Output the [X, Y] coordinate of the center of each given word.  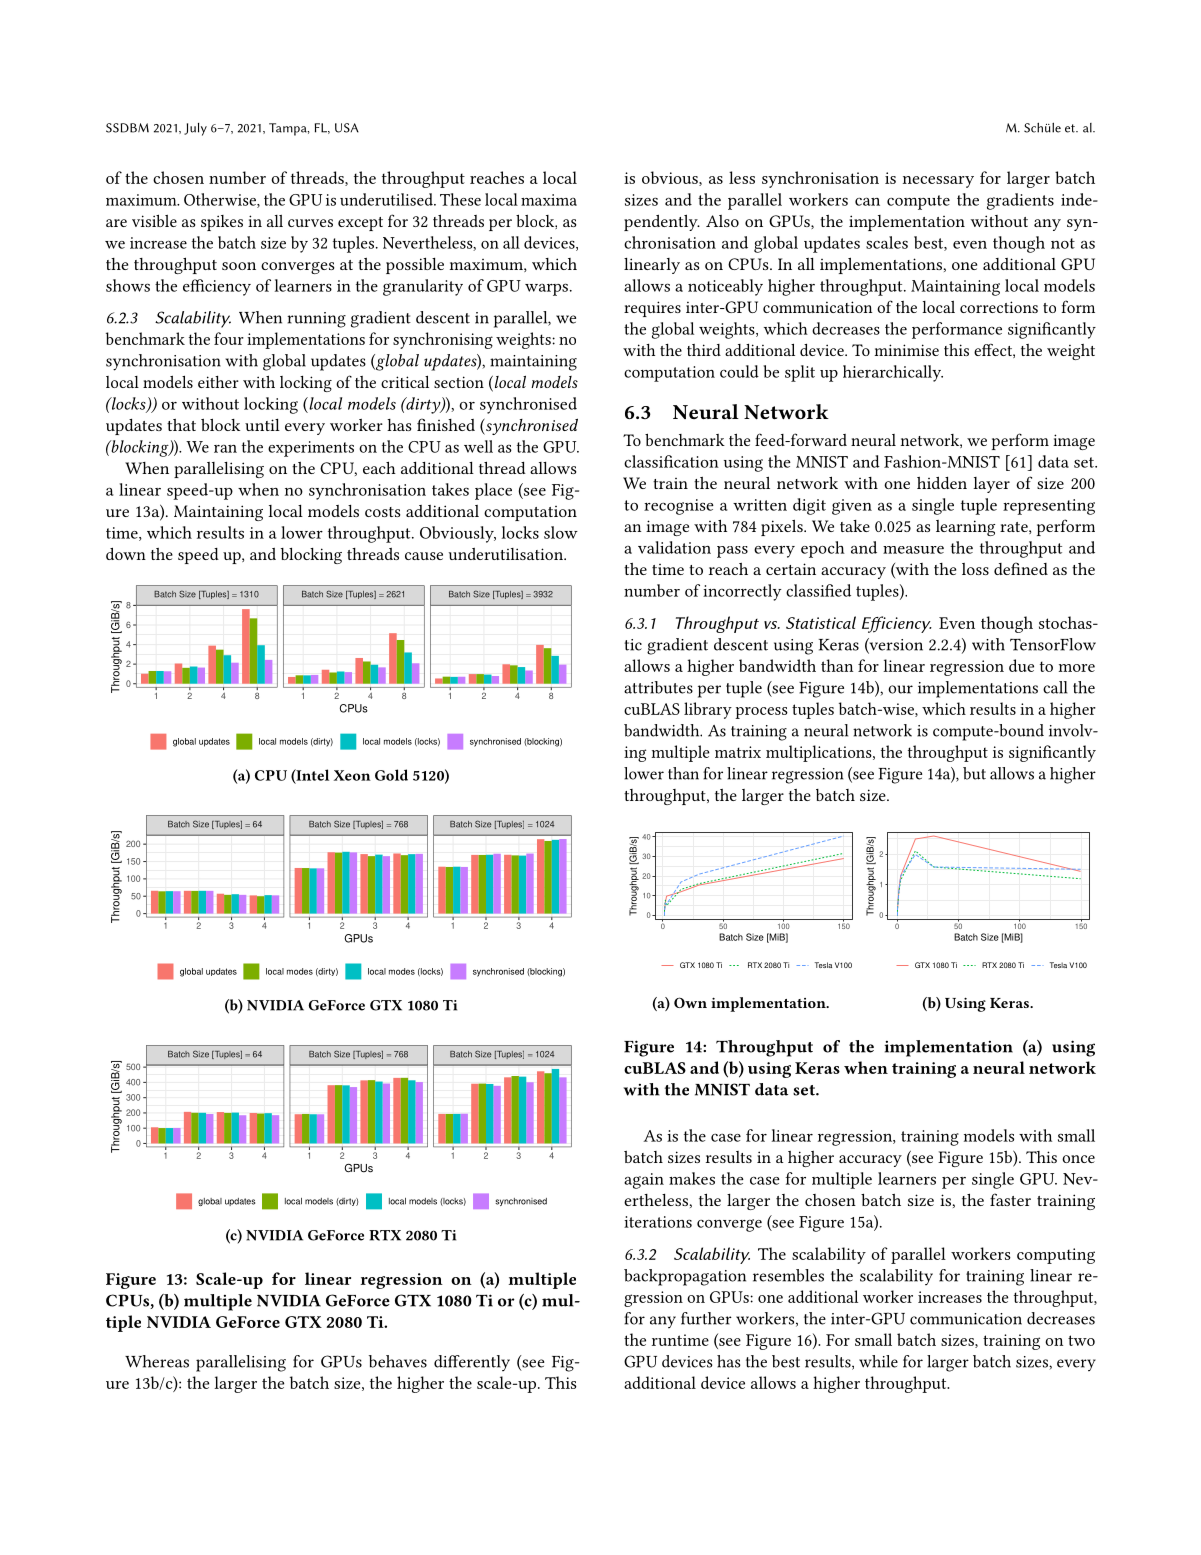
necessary [938, 182]
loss [975, 569]
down [126, 553]
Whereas [157, 1361]
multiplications [820, 753]
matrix [738, 752]
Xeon [352, 775]
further [706, 1318]
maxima [549, 200]
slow [561, 532]
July [195, 129]
